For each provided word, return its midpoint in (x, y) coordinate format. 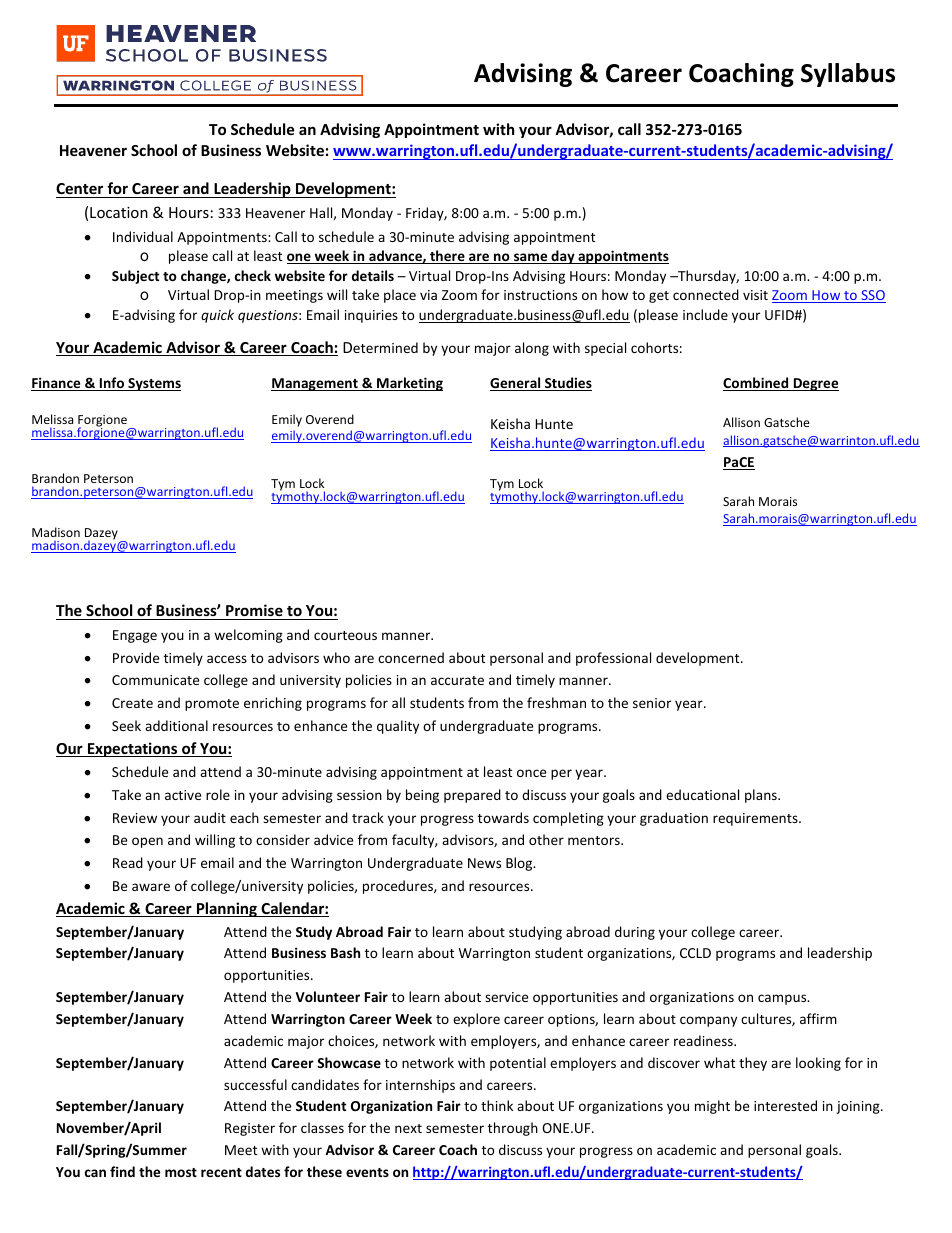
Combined (757, 384)
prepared (472, 796)
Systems (153, 384)
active (183, 795)
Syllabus (848, 75)
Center (79, 188)
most (181, 1172)
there (447, 257)
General (516, 384)
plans (762, 796)
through (513, 1129)
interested (785, 1105)
